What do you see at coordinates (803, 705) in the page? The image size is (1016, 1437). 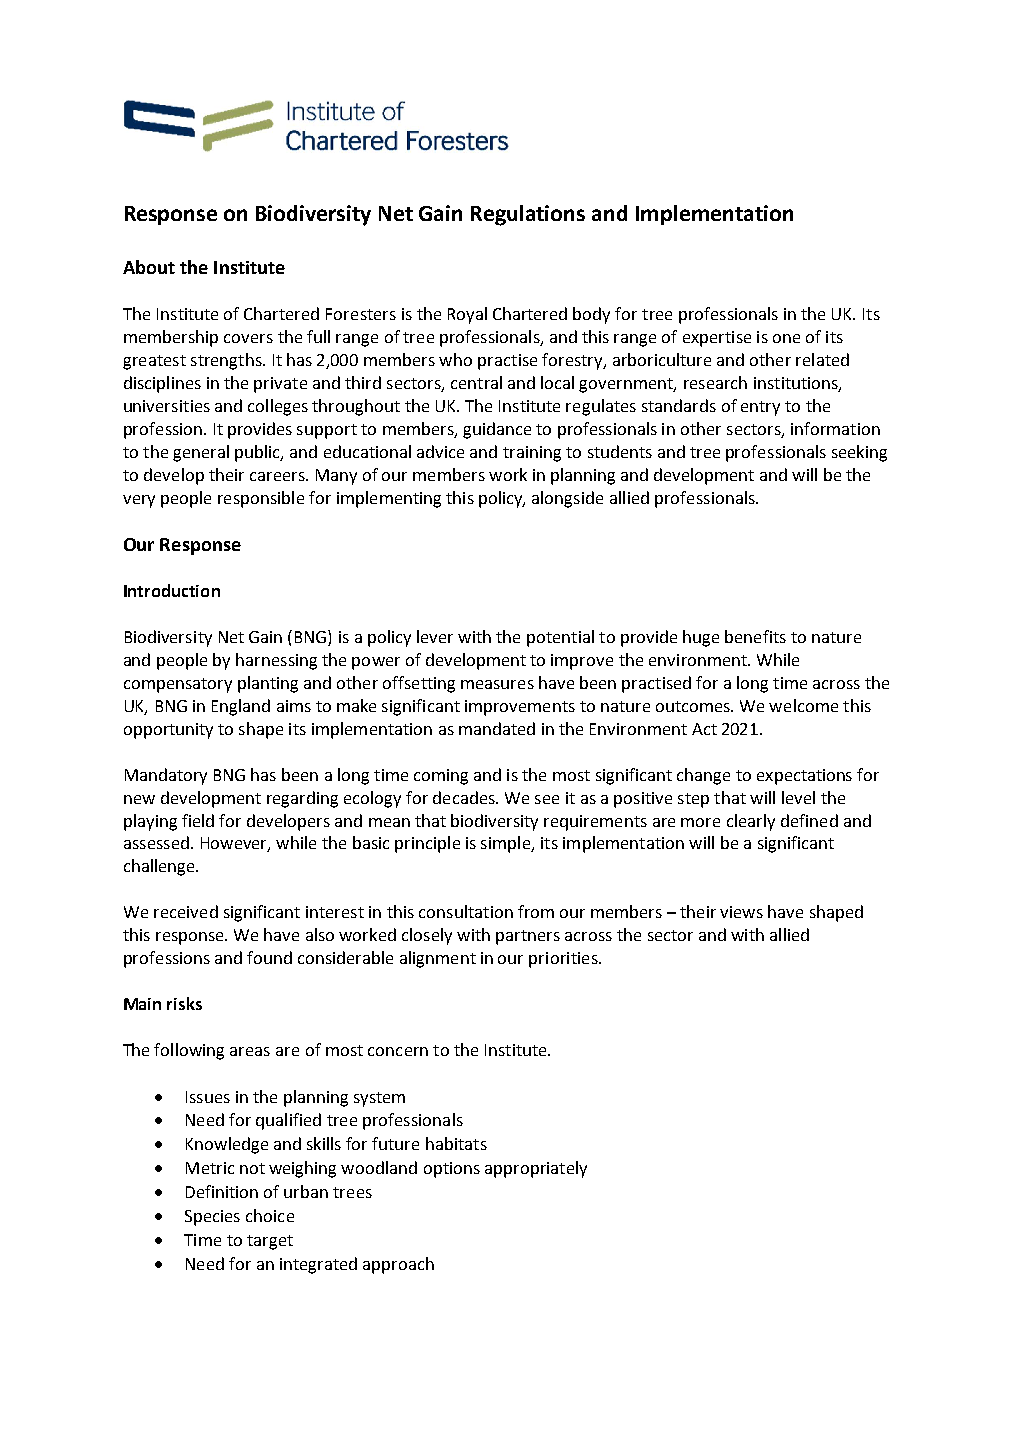 I see `welcome` at bounding box center [803, 705].
